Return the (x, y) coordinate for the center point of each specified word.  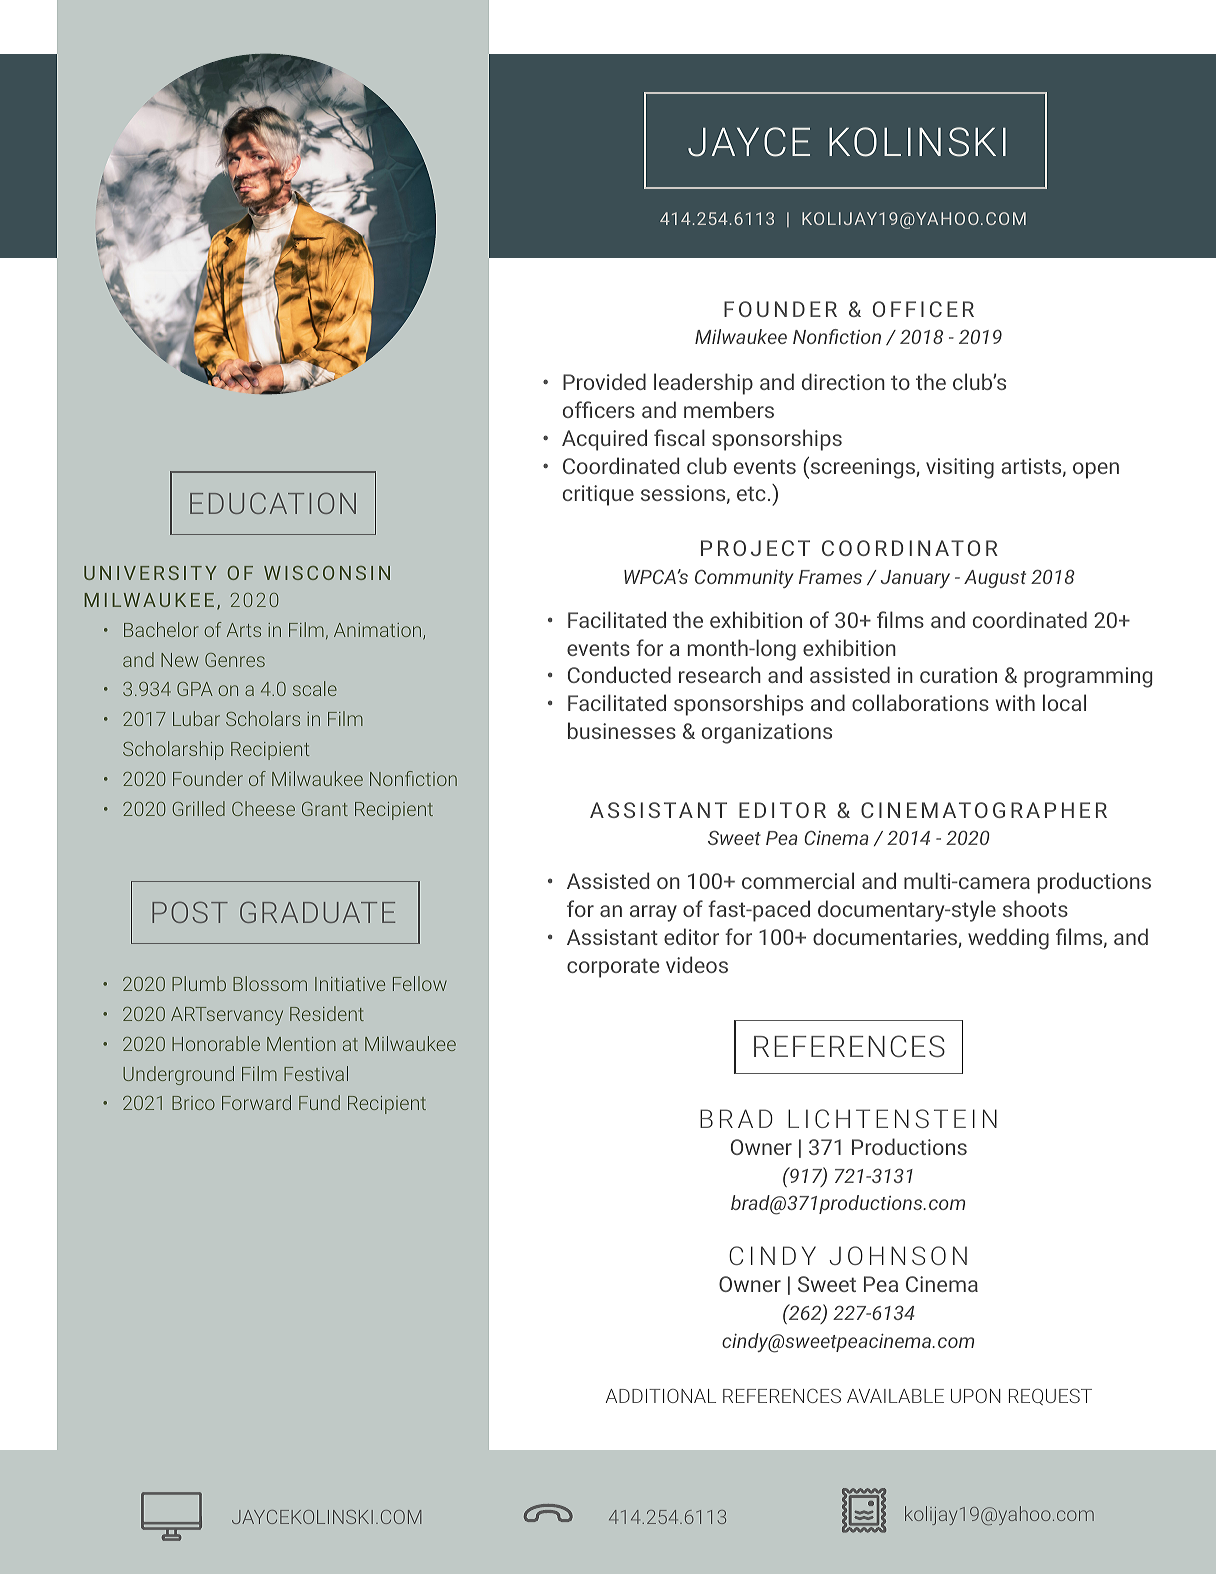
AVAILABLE (895, 1396)
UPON (976, 1396)
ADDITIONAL (661, 1396)
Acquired (604, 440)
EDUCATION (273, 503)
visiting (960, 468)
